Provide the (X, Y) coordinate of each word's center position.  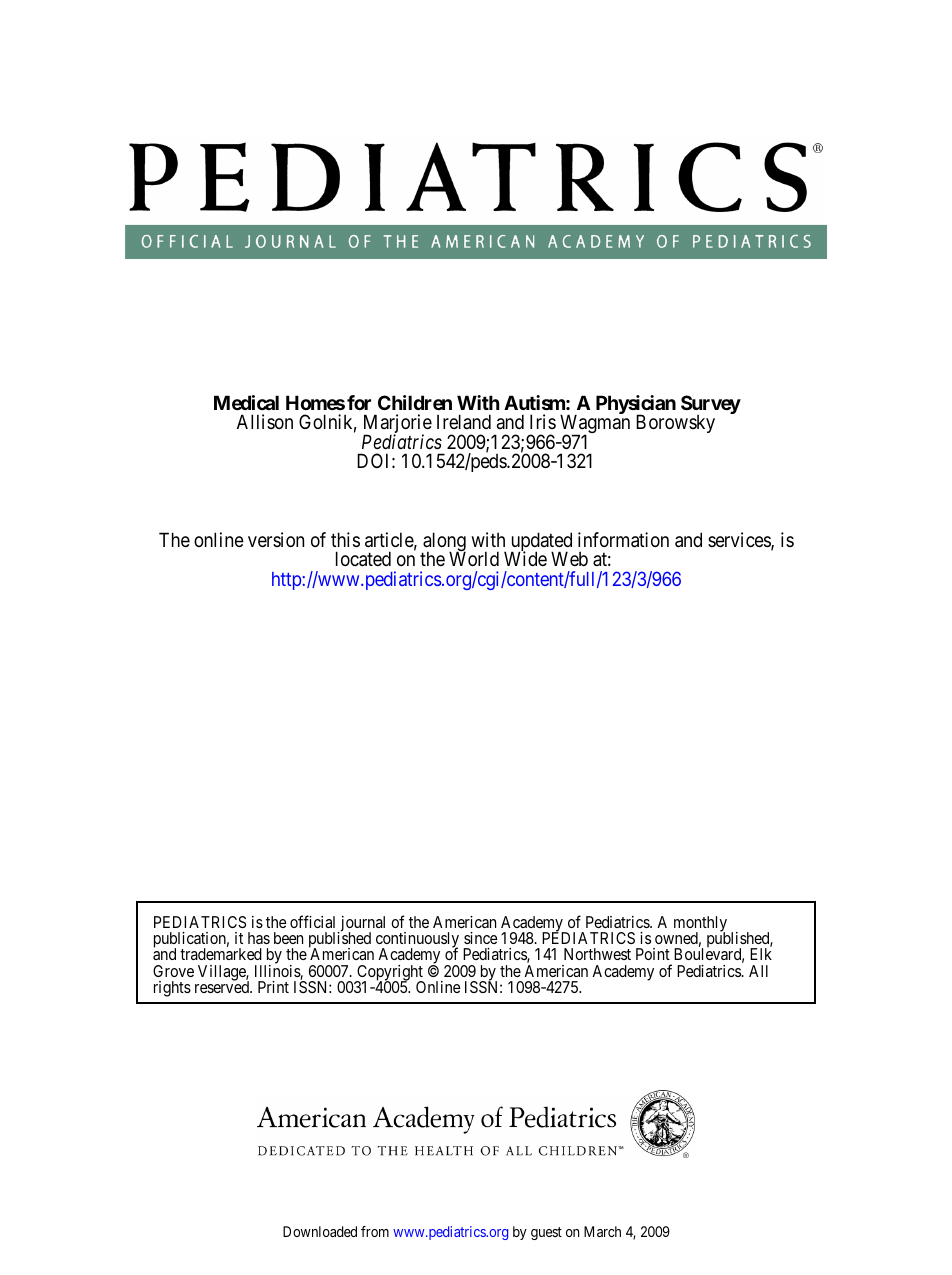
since (481, 938)
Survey (711, 406)
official (312, 921)
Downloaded (320, 1231)
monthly (700, 925)
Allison (265, 421)
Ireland (464, 422)
